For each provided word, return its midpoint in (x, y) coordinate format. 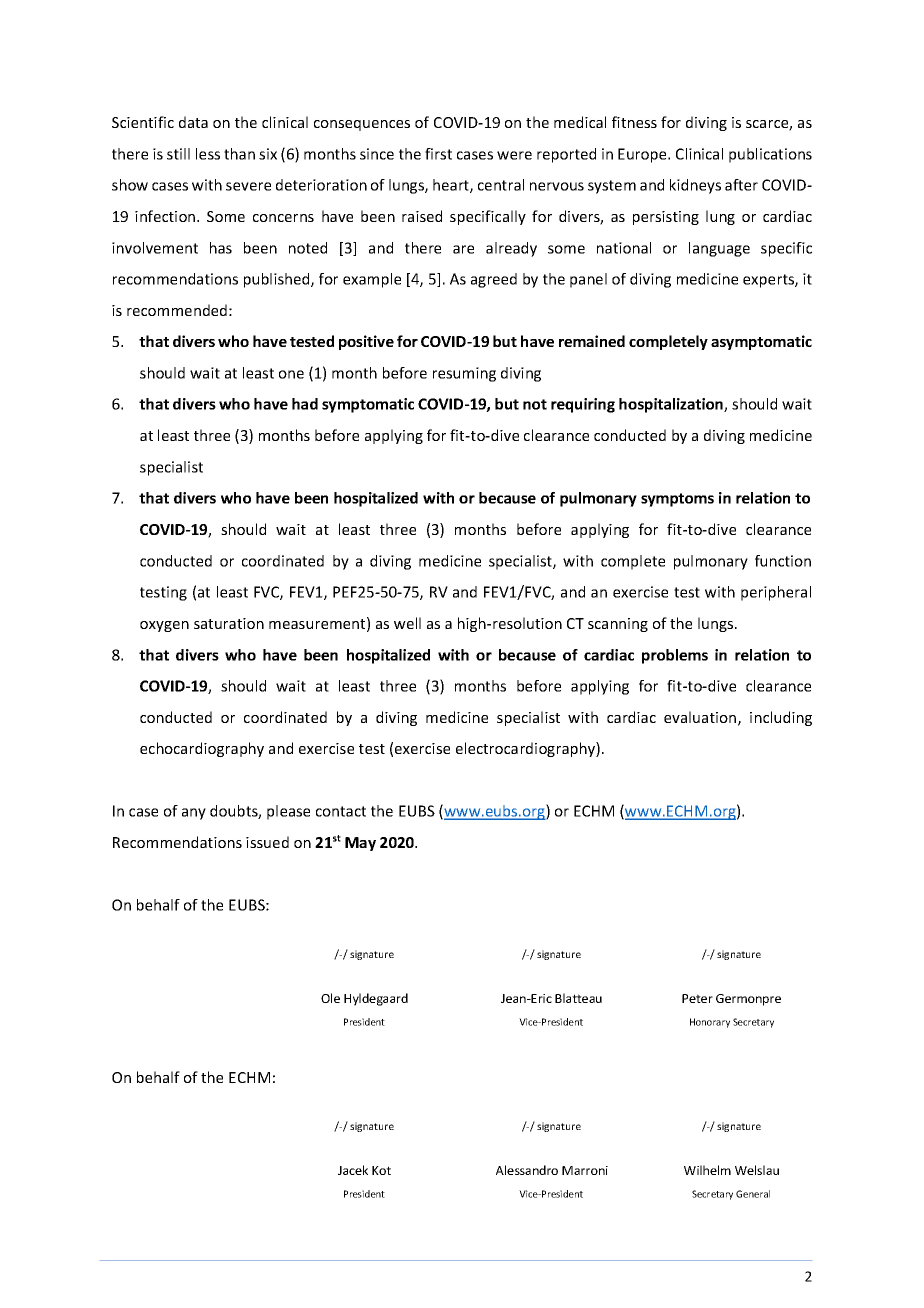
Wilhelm (707, 1170)
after (741, 185)
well (407, 623)
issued (267, 842)
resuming (464, 374)
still (178, 154)
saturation (229, 623)
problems (675, 656)
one (291, 374)
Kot (381, 1170)
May (360, 844)
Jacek (353, 1170)
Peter (697, 998)
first (438, 154)
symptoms (677, 500)
